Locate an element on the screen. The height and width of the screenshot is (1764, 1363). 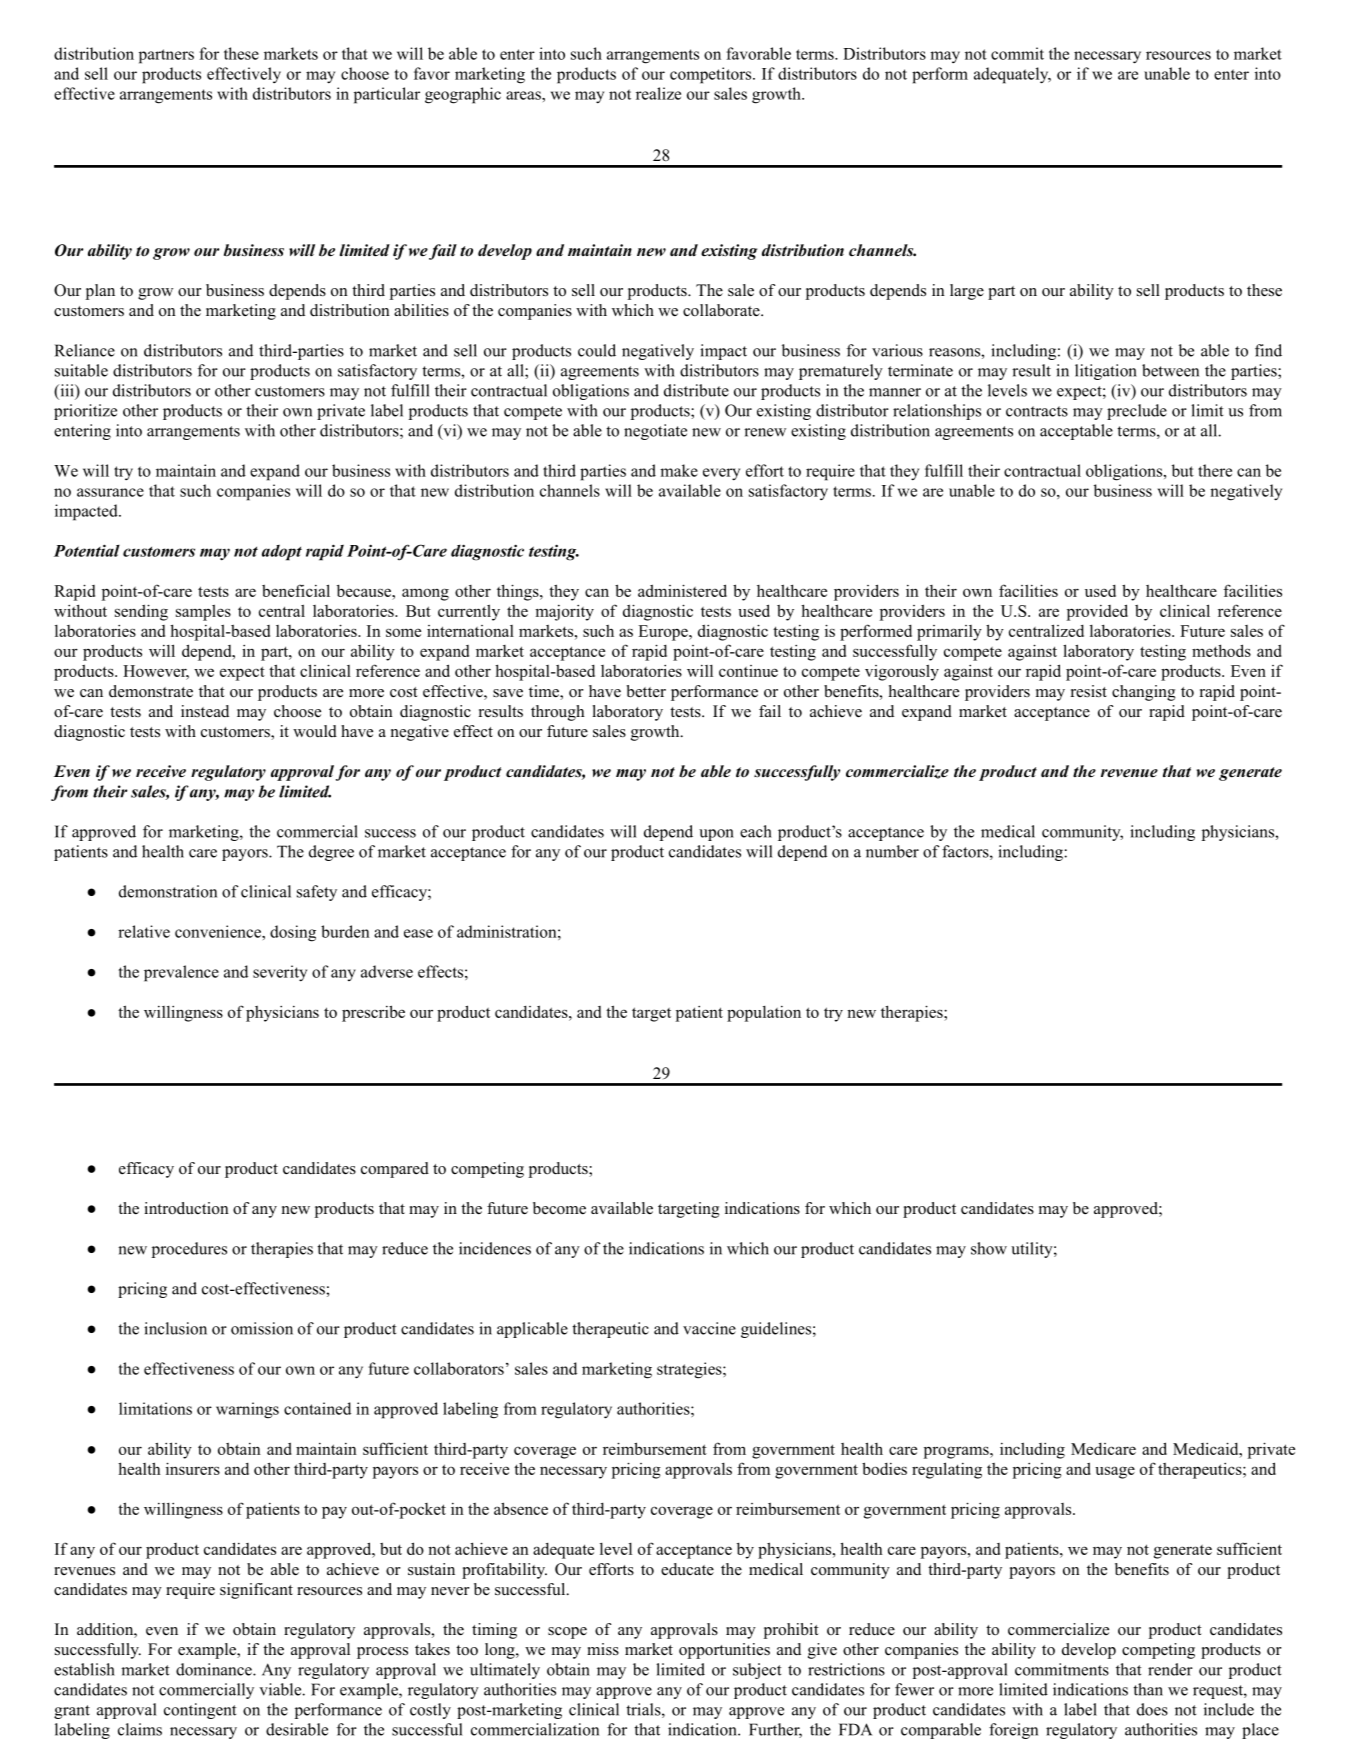
make is located at coordinates (679, 470).
